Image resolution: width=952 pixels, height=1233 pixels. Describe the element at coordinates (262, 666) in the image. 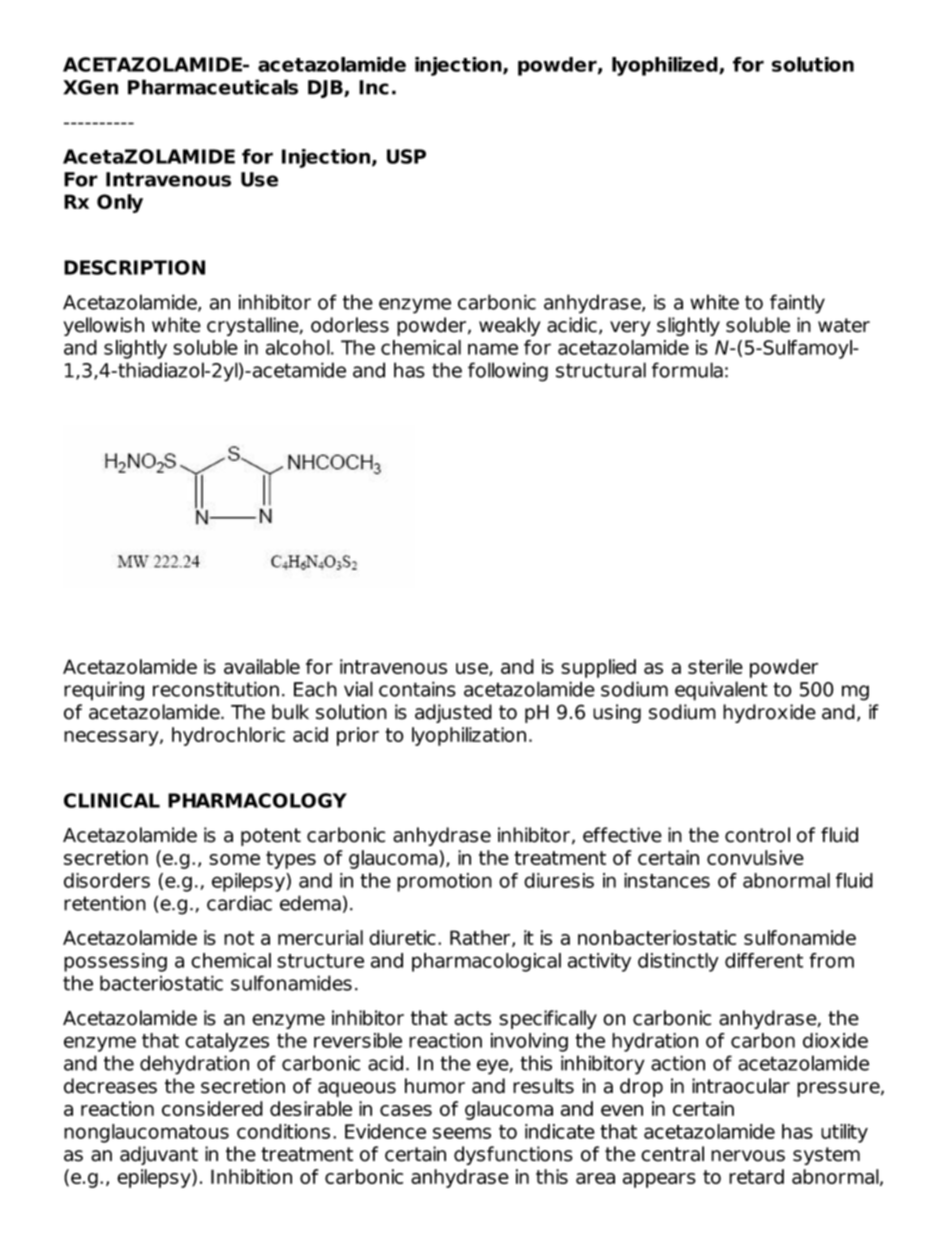

I see `available` at that location.
